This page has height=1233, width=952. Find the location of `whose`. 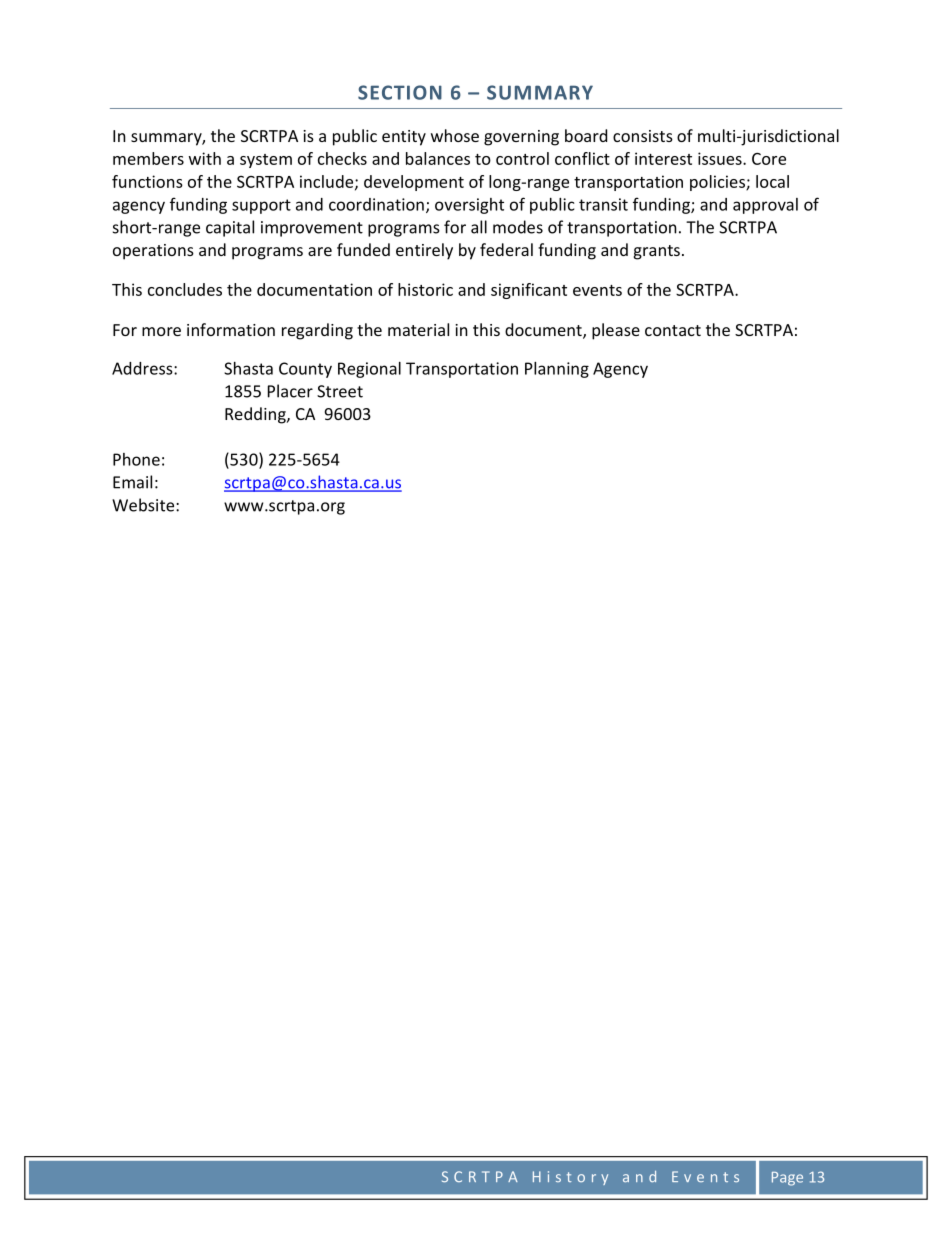

whose is located at coordinates (455, 135).
